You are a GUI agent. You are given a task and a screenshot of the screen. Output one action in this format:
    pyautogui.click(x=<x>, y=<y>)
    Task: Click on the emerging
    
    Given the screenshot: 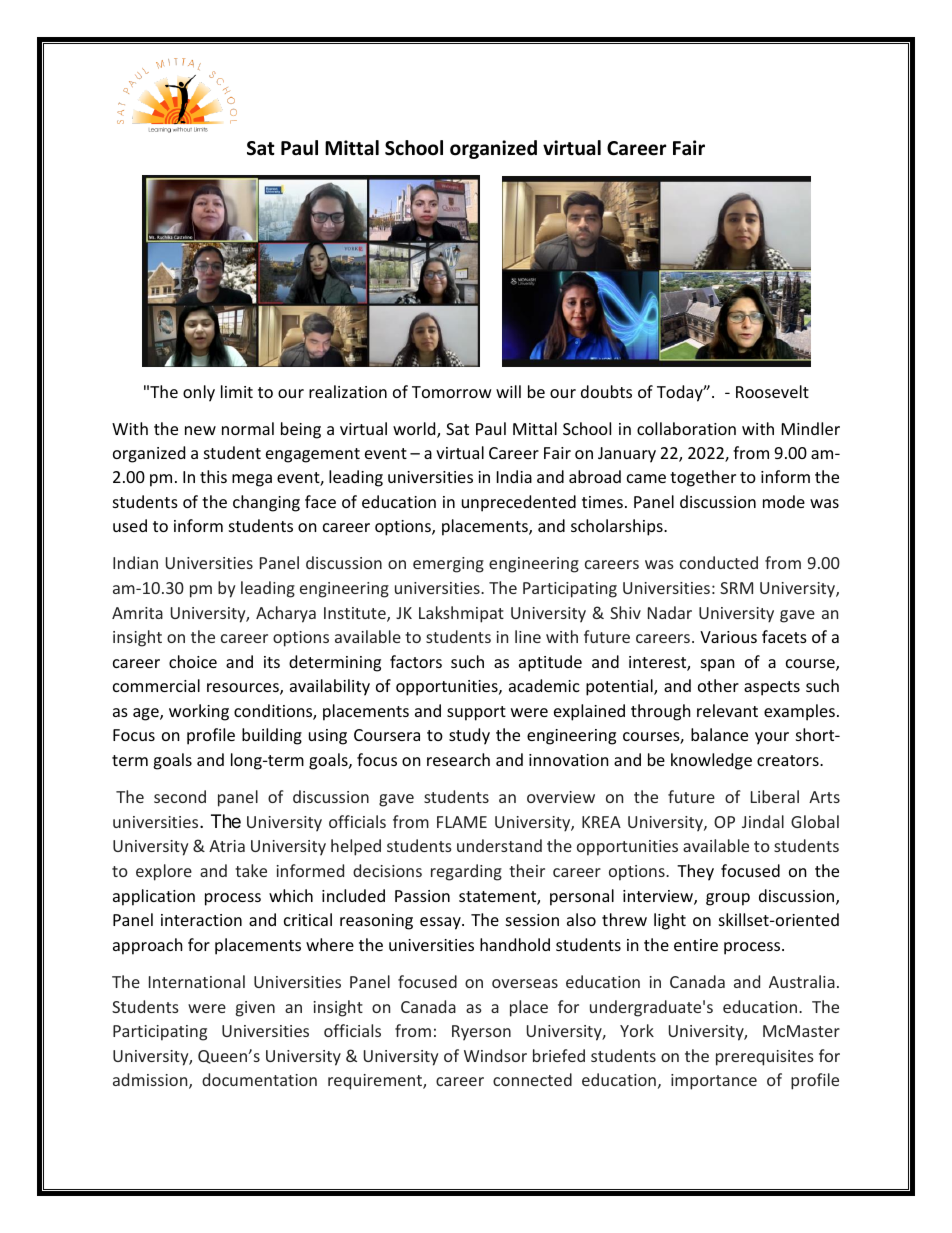 What is the action you would take?
    pyautogui.click(x=448, y=565)
